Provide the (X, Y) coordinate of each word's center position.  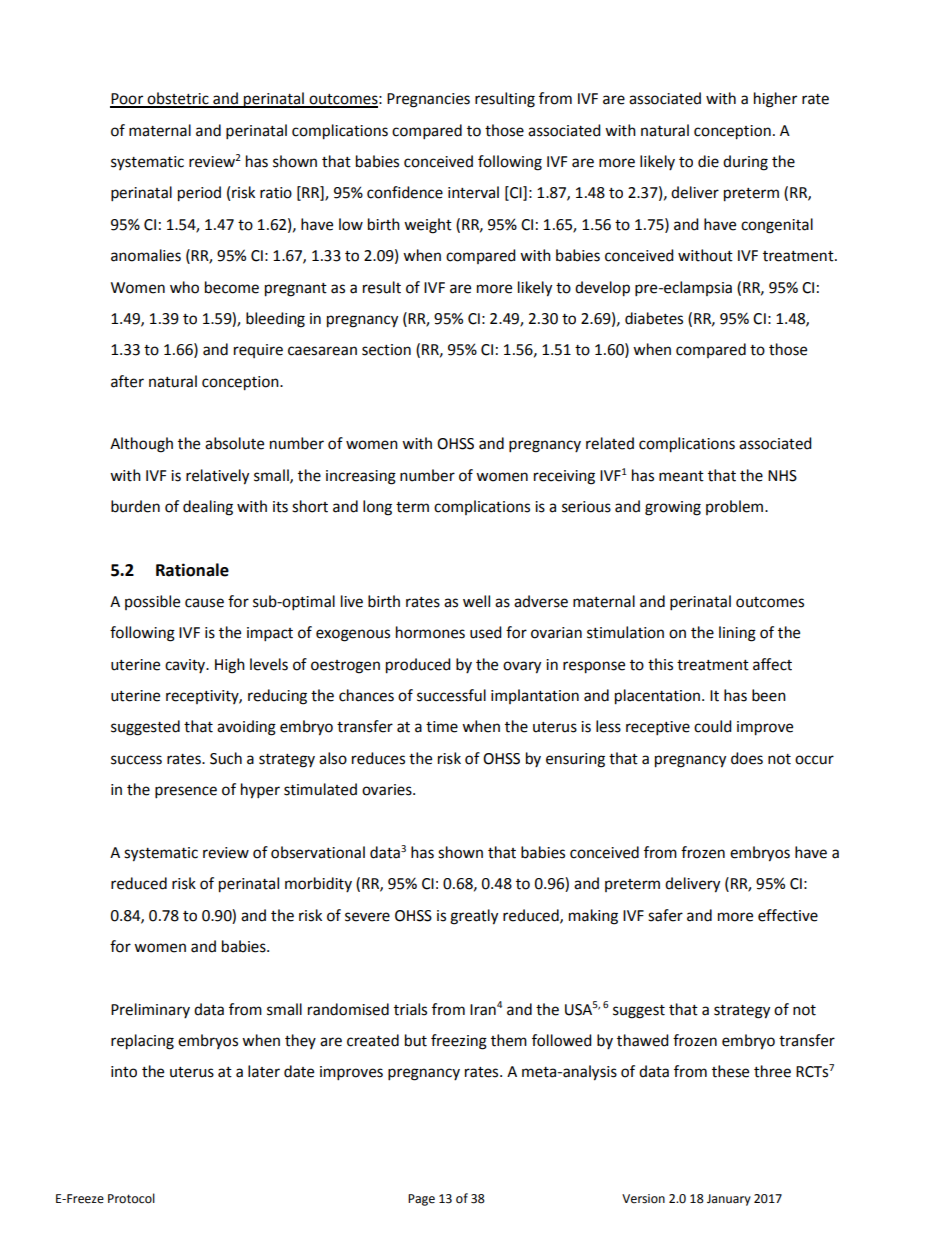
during (745, 163)
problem (734, 507)
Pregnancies (428, 100)
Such (226, 758)
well (476, 601)
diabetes (654, 318)
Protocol (131, 1198)
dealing (208, 508)
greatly (474, 917)
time (442, 727)
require (258, 351)
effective (788, 915)
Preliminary (150, 1010)
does (747, 758)
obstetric (178, 99)
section (386, 350)
